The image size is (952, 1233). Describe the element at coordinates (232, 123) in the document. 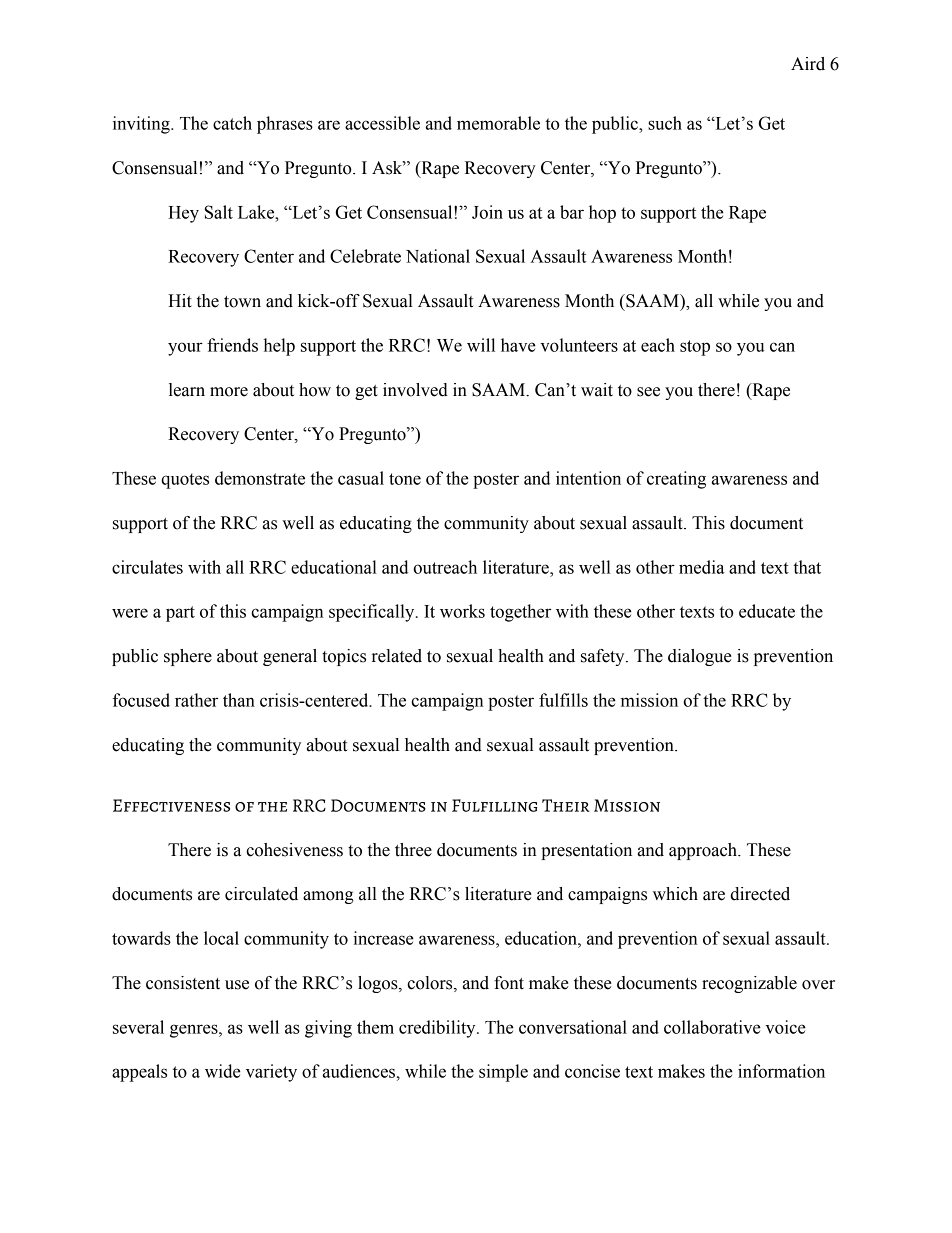

I see `catch` at that location.
